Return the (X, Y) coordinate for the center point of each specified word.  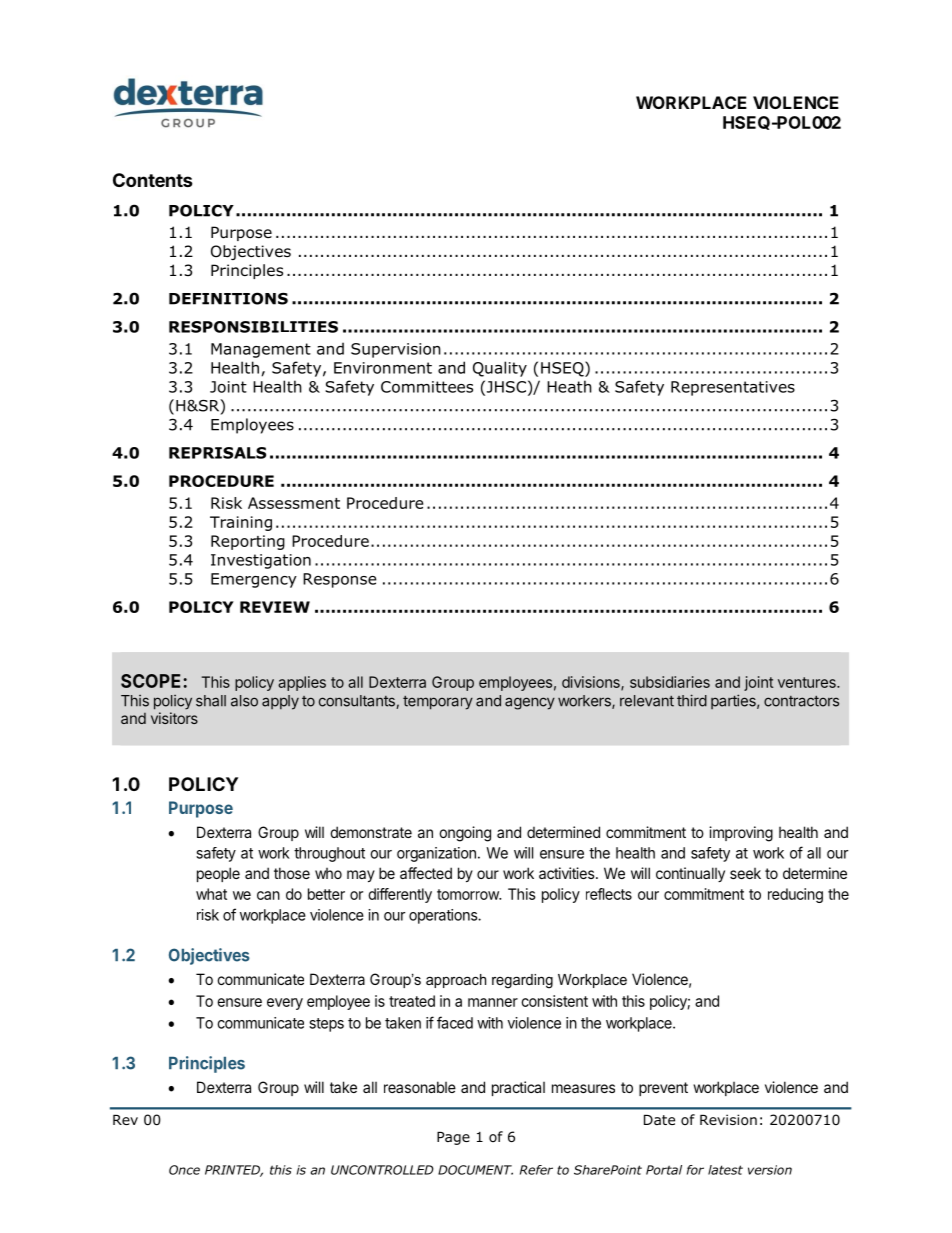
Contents (153, 180)
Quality (500, 369)
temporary (438, 703)
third (692, 700)
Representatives (733, 388)
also (244, 701)
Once (184, 1170)
